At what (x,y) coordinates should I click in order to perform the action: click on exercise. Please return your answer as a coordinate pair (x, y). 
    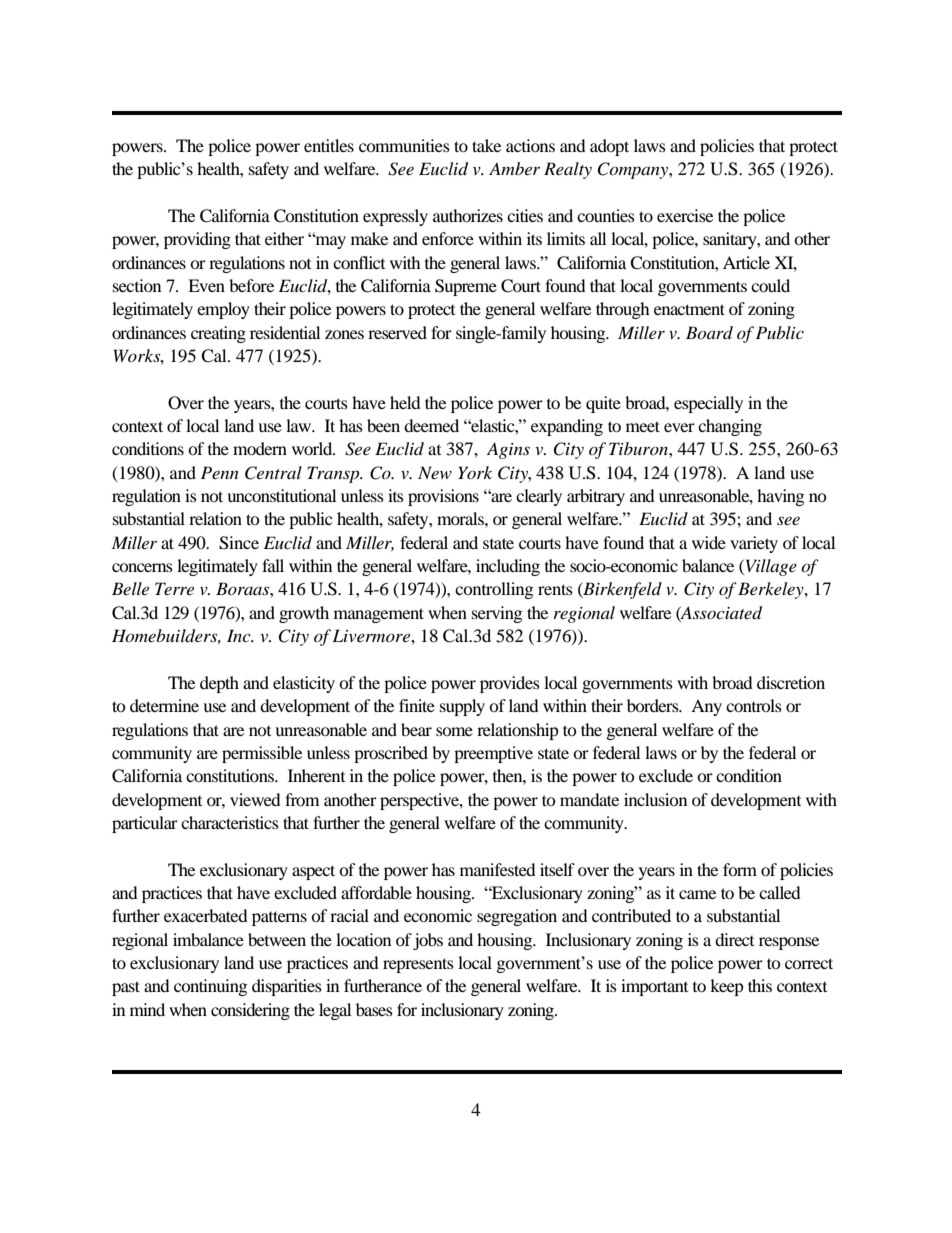
    Looking at the image, I should click on (685, 215).
